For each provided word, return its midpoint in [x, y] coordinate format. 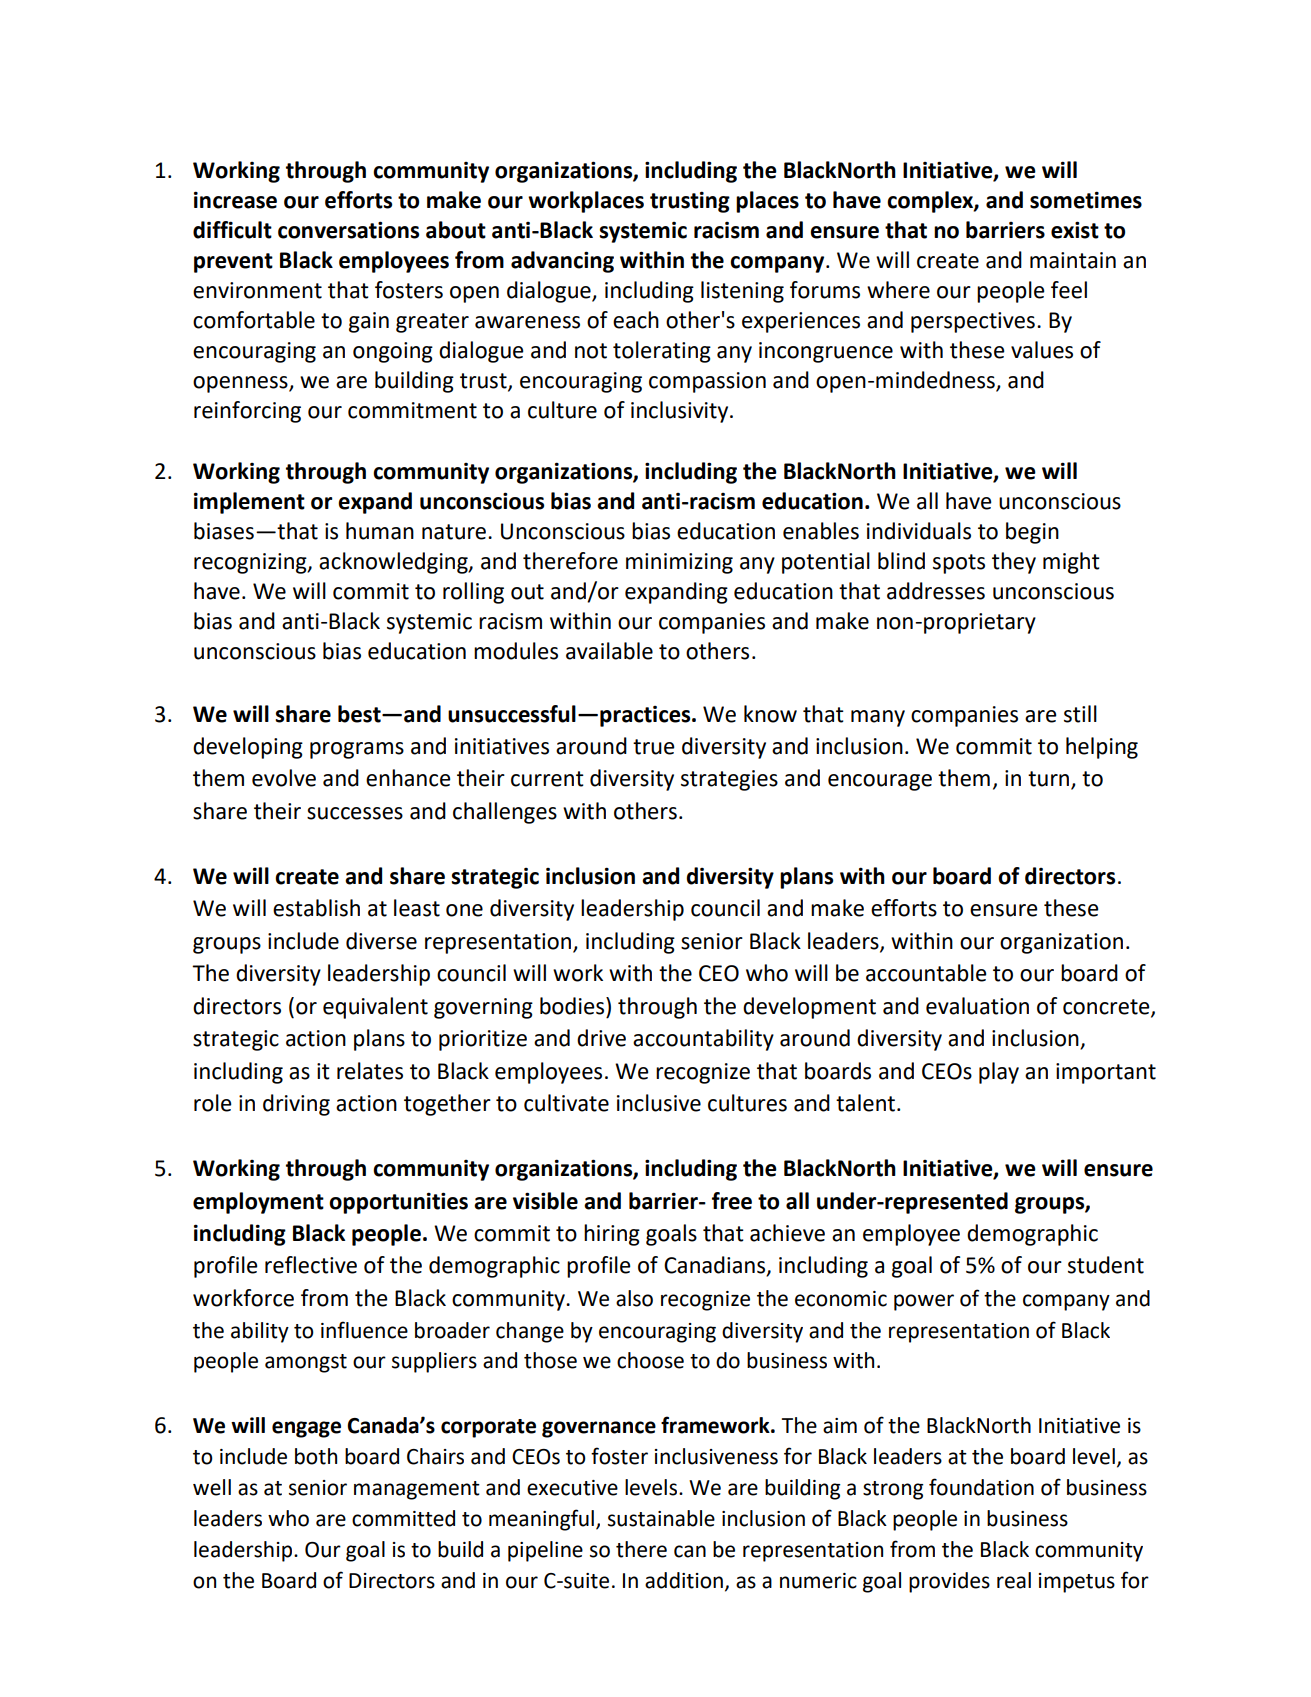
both [316, 1456]
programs [357, 750]
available [609, 651]
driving [296, 1105]
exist [1075, 230]
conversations [348, 230]
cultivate [566, 1103]
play [999, 1073]
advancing [562, 262]
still [1080, 714]
